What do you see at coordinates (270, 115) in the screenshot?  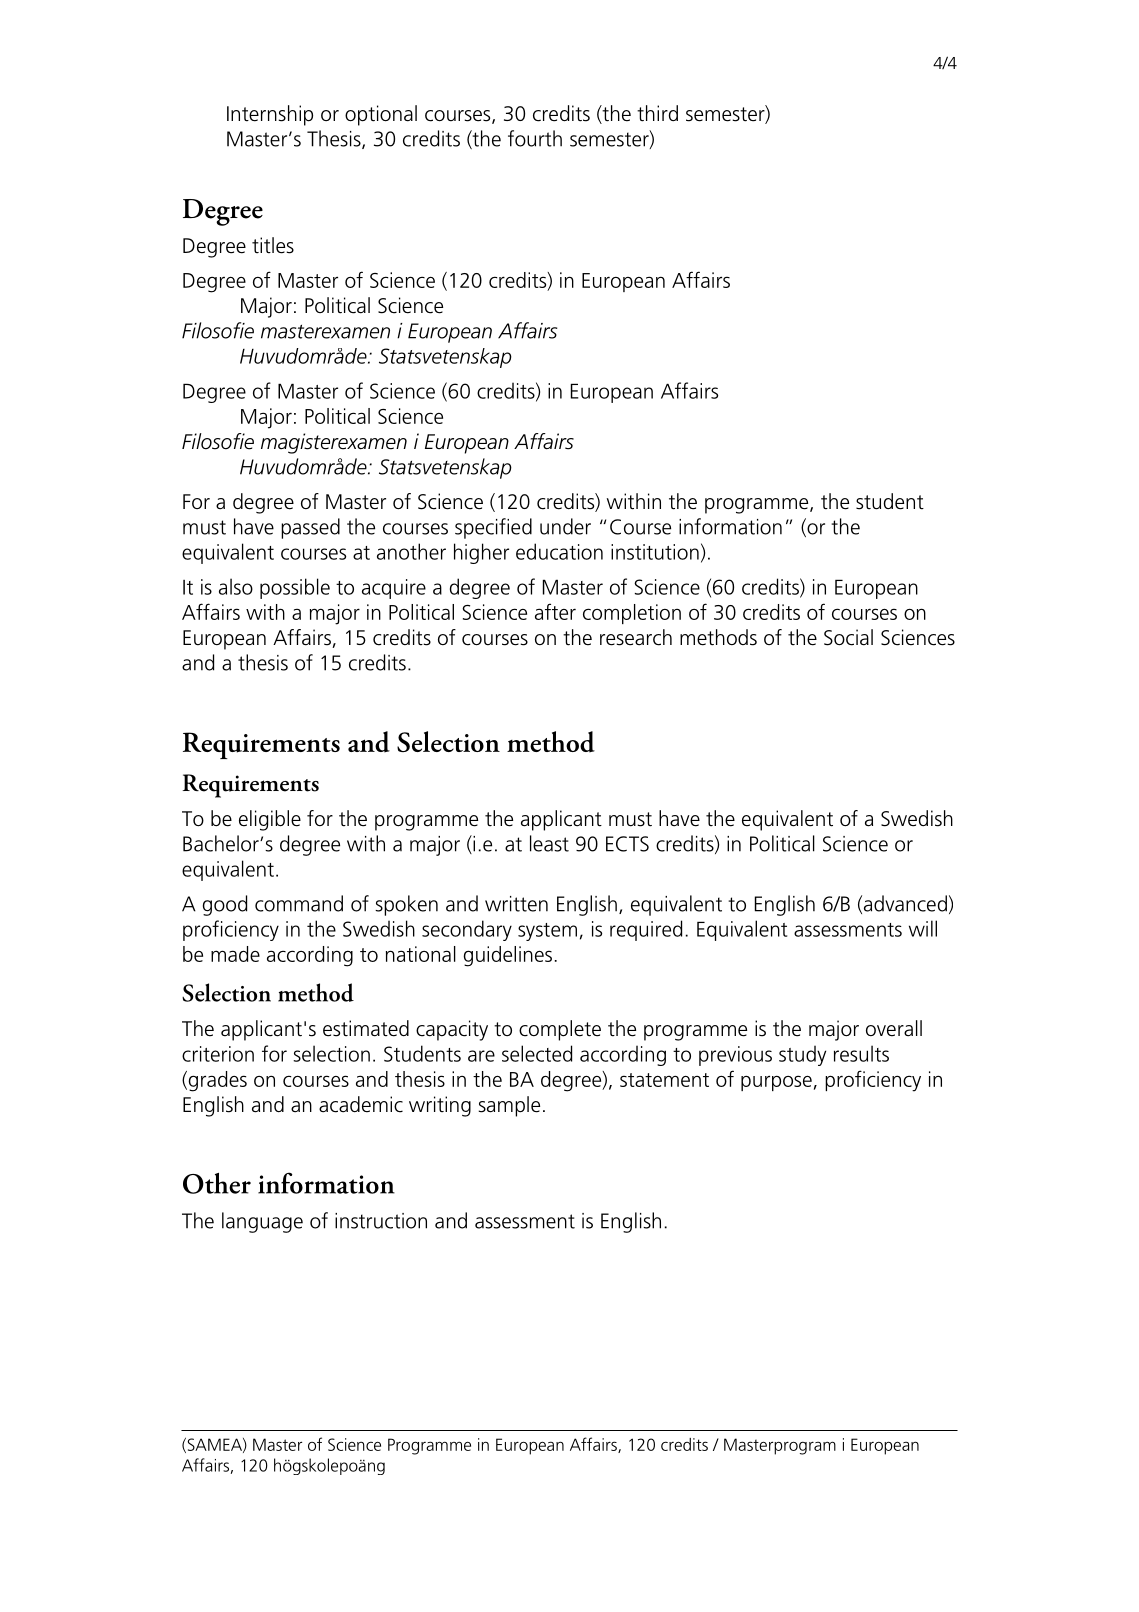 I see `Internship` at bounding box center [270, 115].
